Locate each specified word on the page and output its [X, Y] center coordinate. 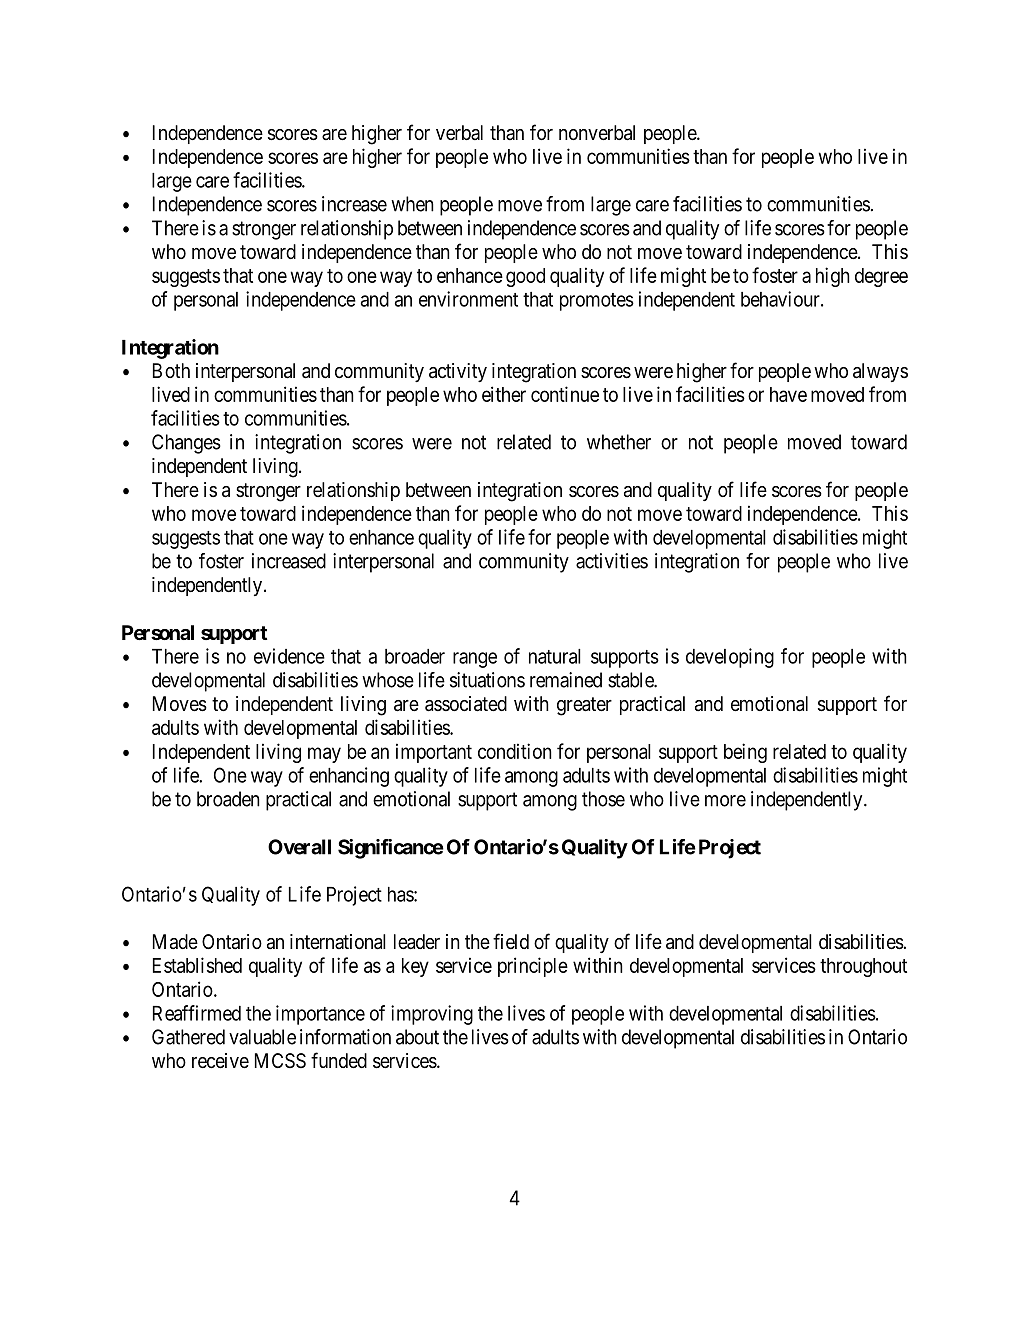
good [525, 277]
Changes [186, 444]
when [412, 204]
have [788, 394]
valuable [262, 1037]
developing [730, 658]
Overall [299, 847]
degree [881, 277]
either [504, 394]
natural [555, 656]
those [603, 799]
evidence [289, 656]
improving [432, 1015]
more [725, 801]
